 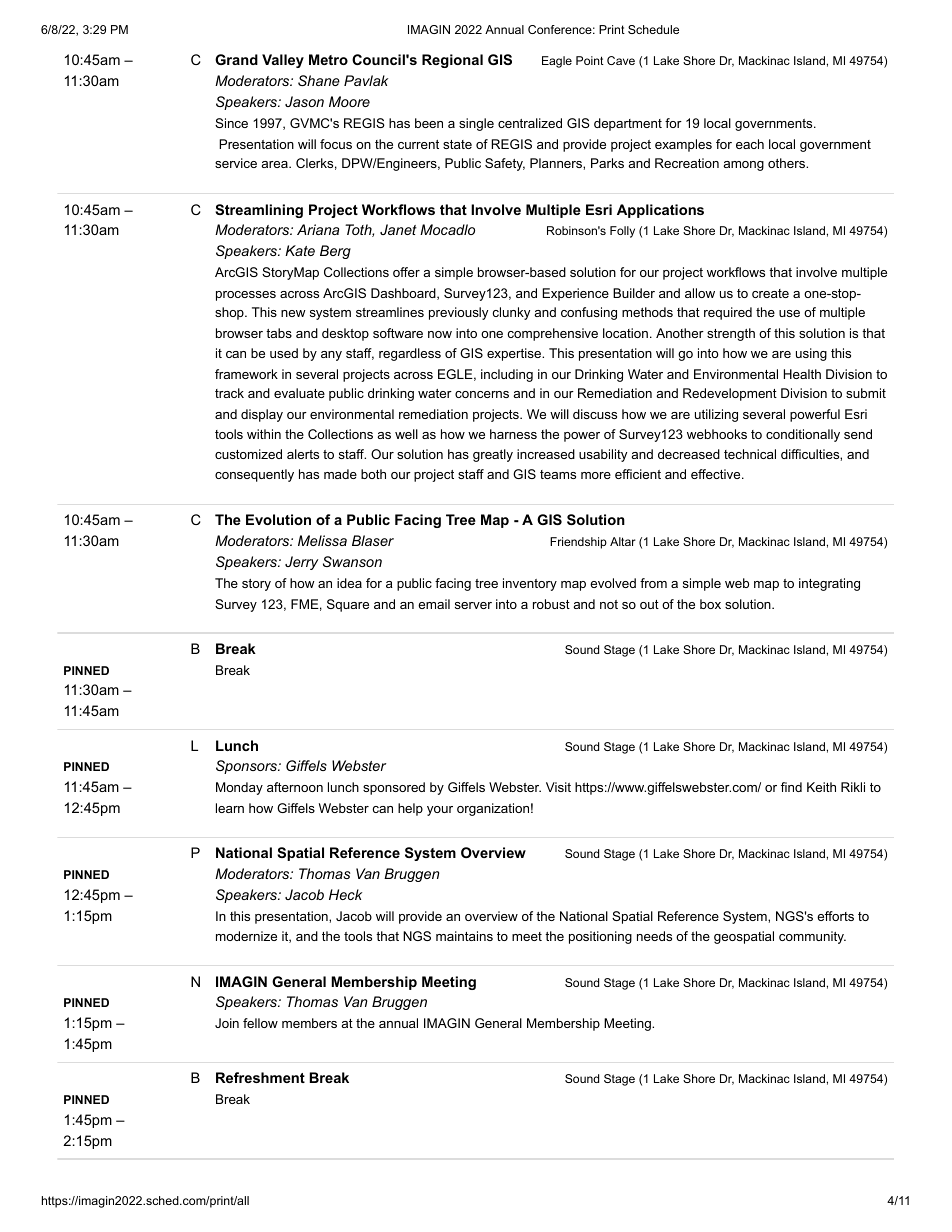 What do you see at coordinates (812, 937) in the screenshot?
I see `community` at bounding box center [812, 937].
